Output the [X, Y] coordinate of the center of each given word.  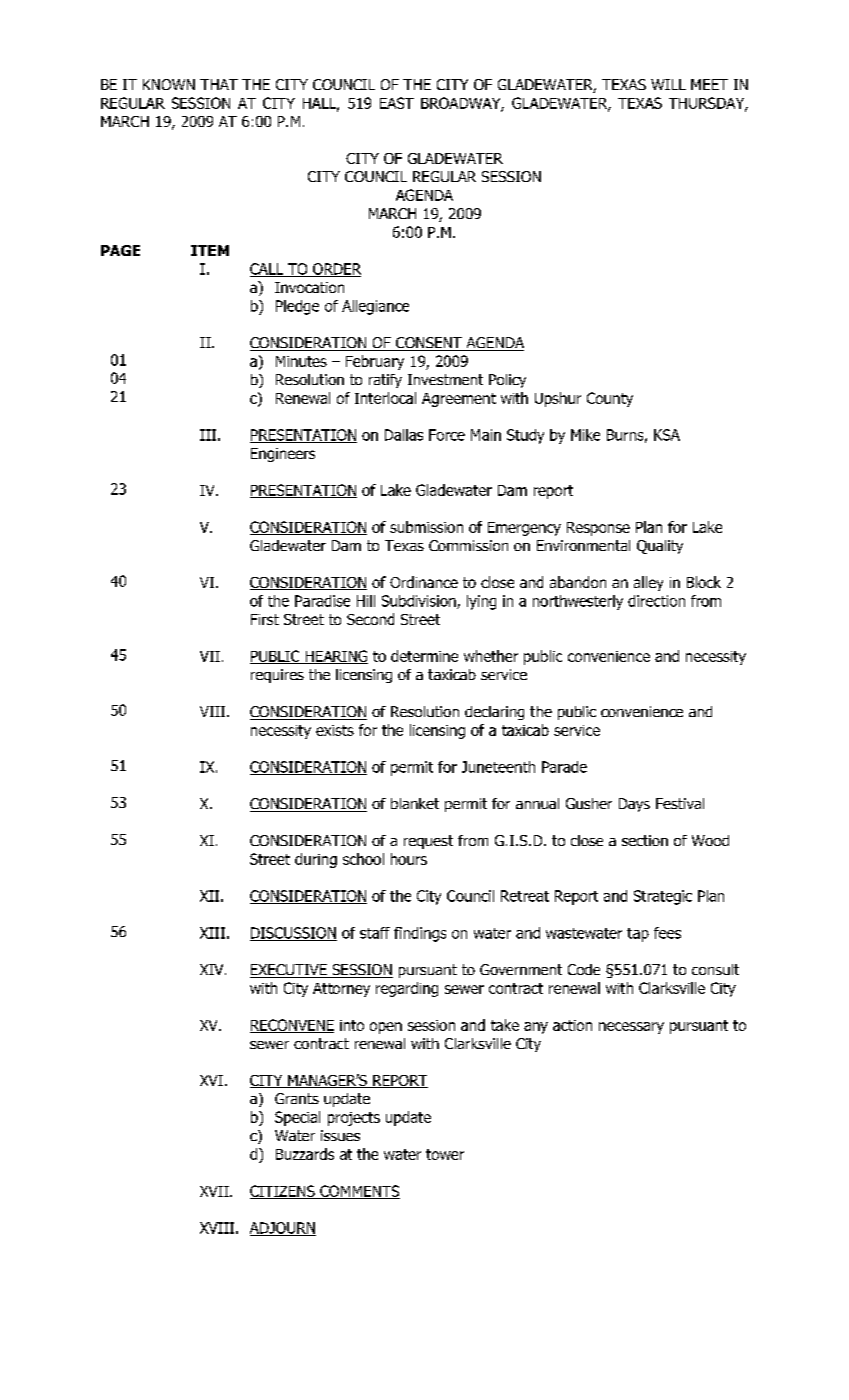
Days [634, 805]
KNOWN [169, 84]
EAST [397, 103]
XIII [212, 933]
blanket [415, 803]
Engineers [283, 455]
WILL [668, 84]
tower [445, 1154]
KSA [667, 435]
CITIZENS [283, 1192]
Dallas [404, 435]
